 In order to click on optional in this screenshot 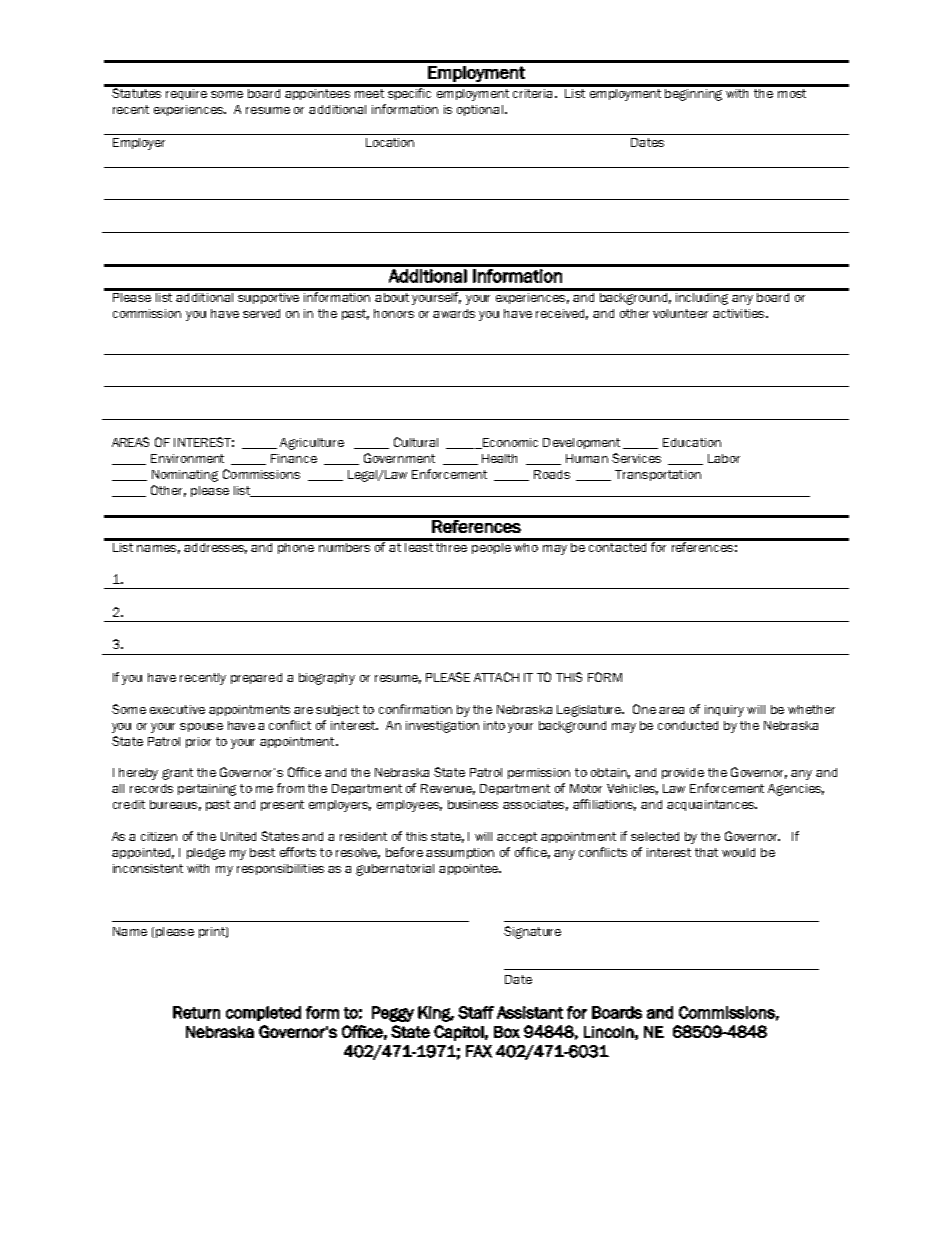, I will do `click(480, 110)`.
